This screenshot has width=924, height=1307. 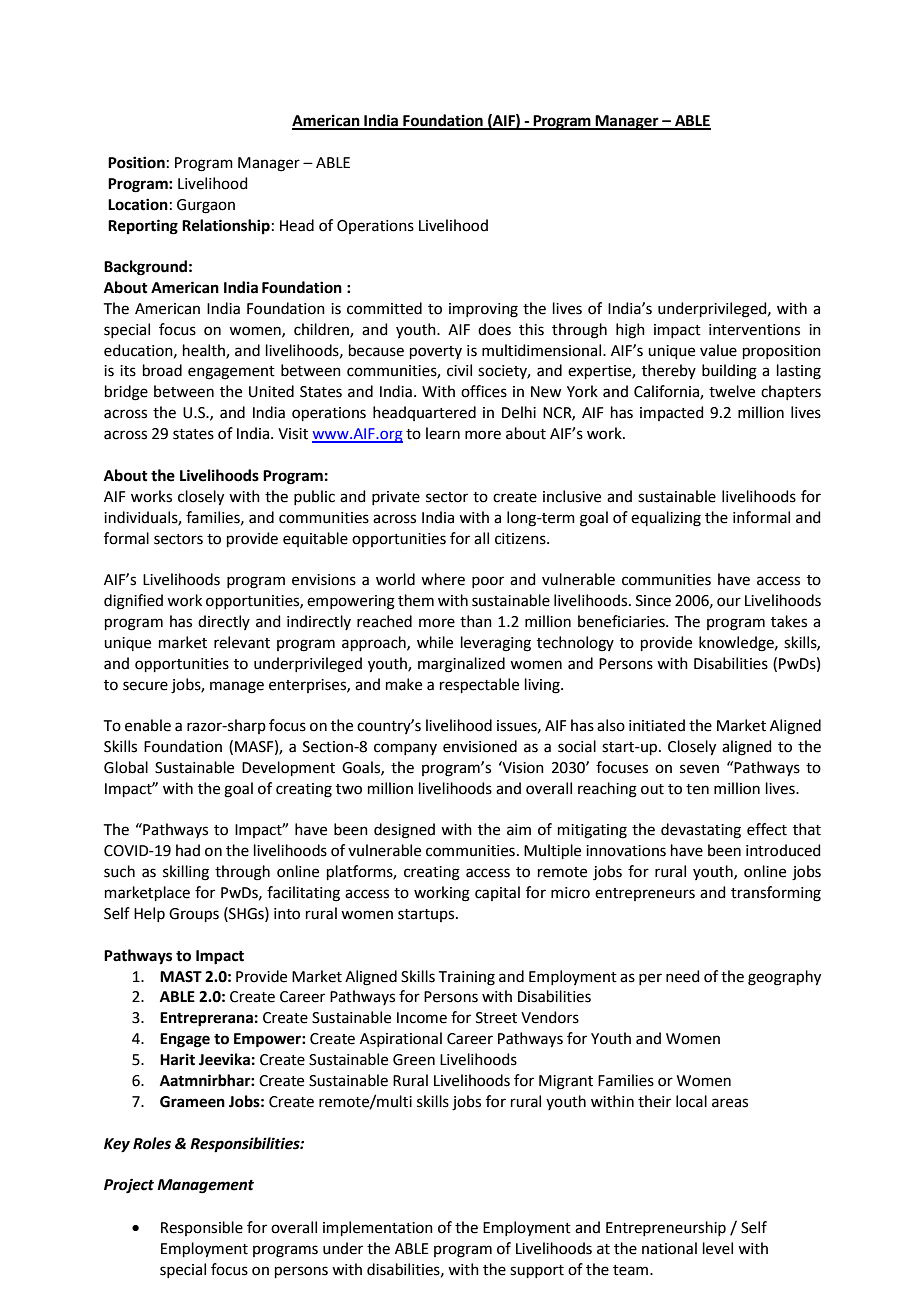 I want to click on MAST, so click(x=181, y=977).
